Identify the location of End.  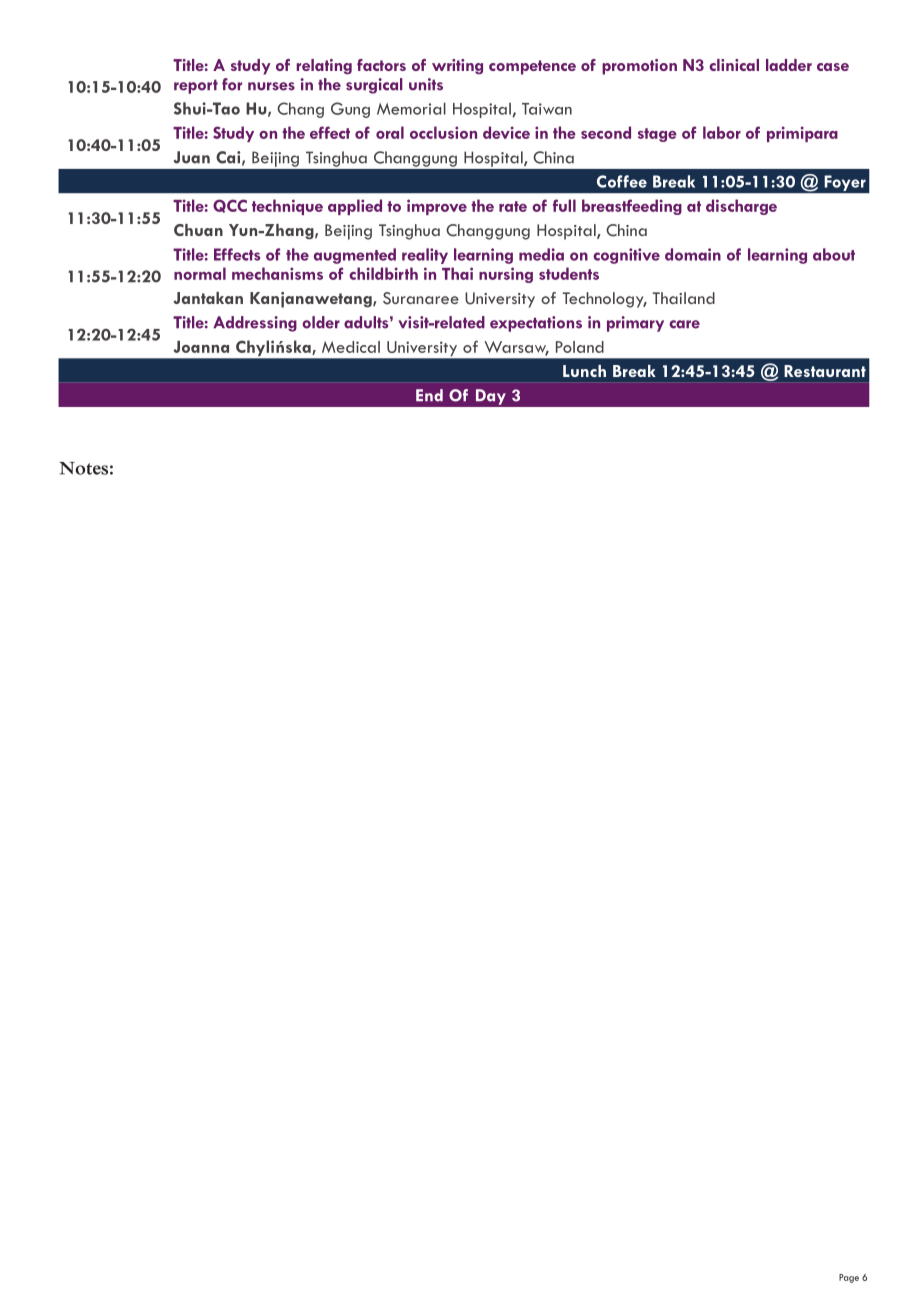
(429, 395).
